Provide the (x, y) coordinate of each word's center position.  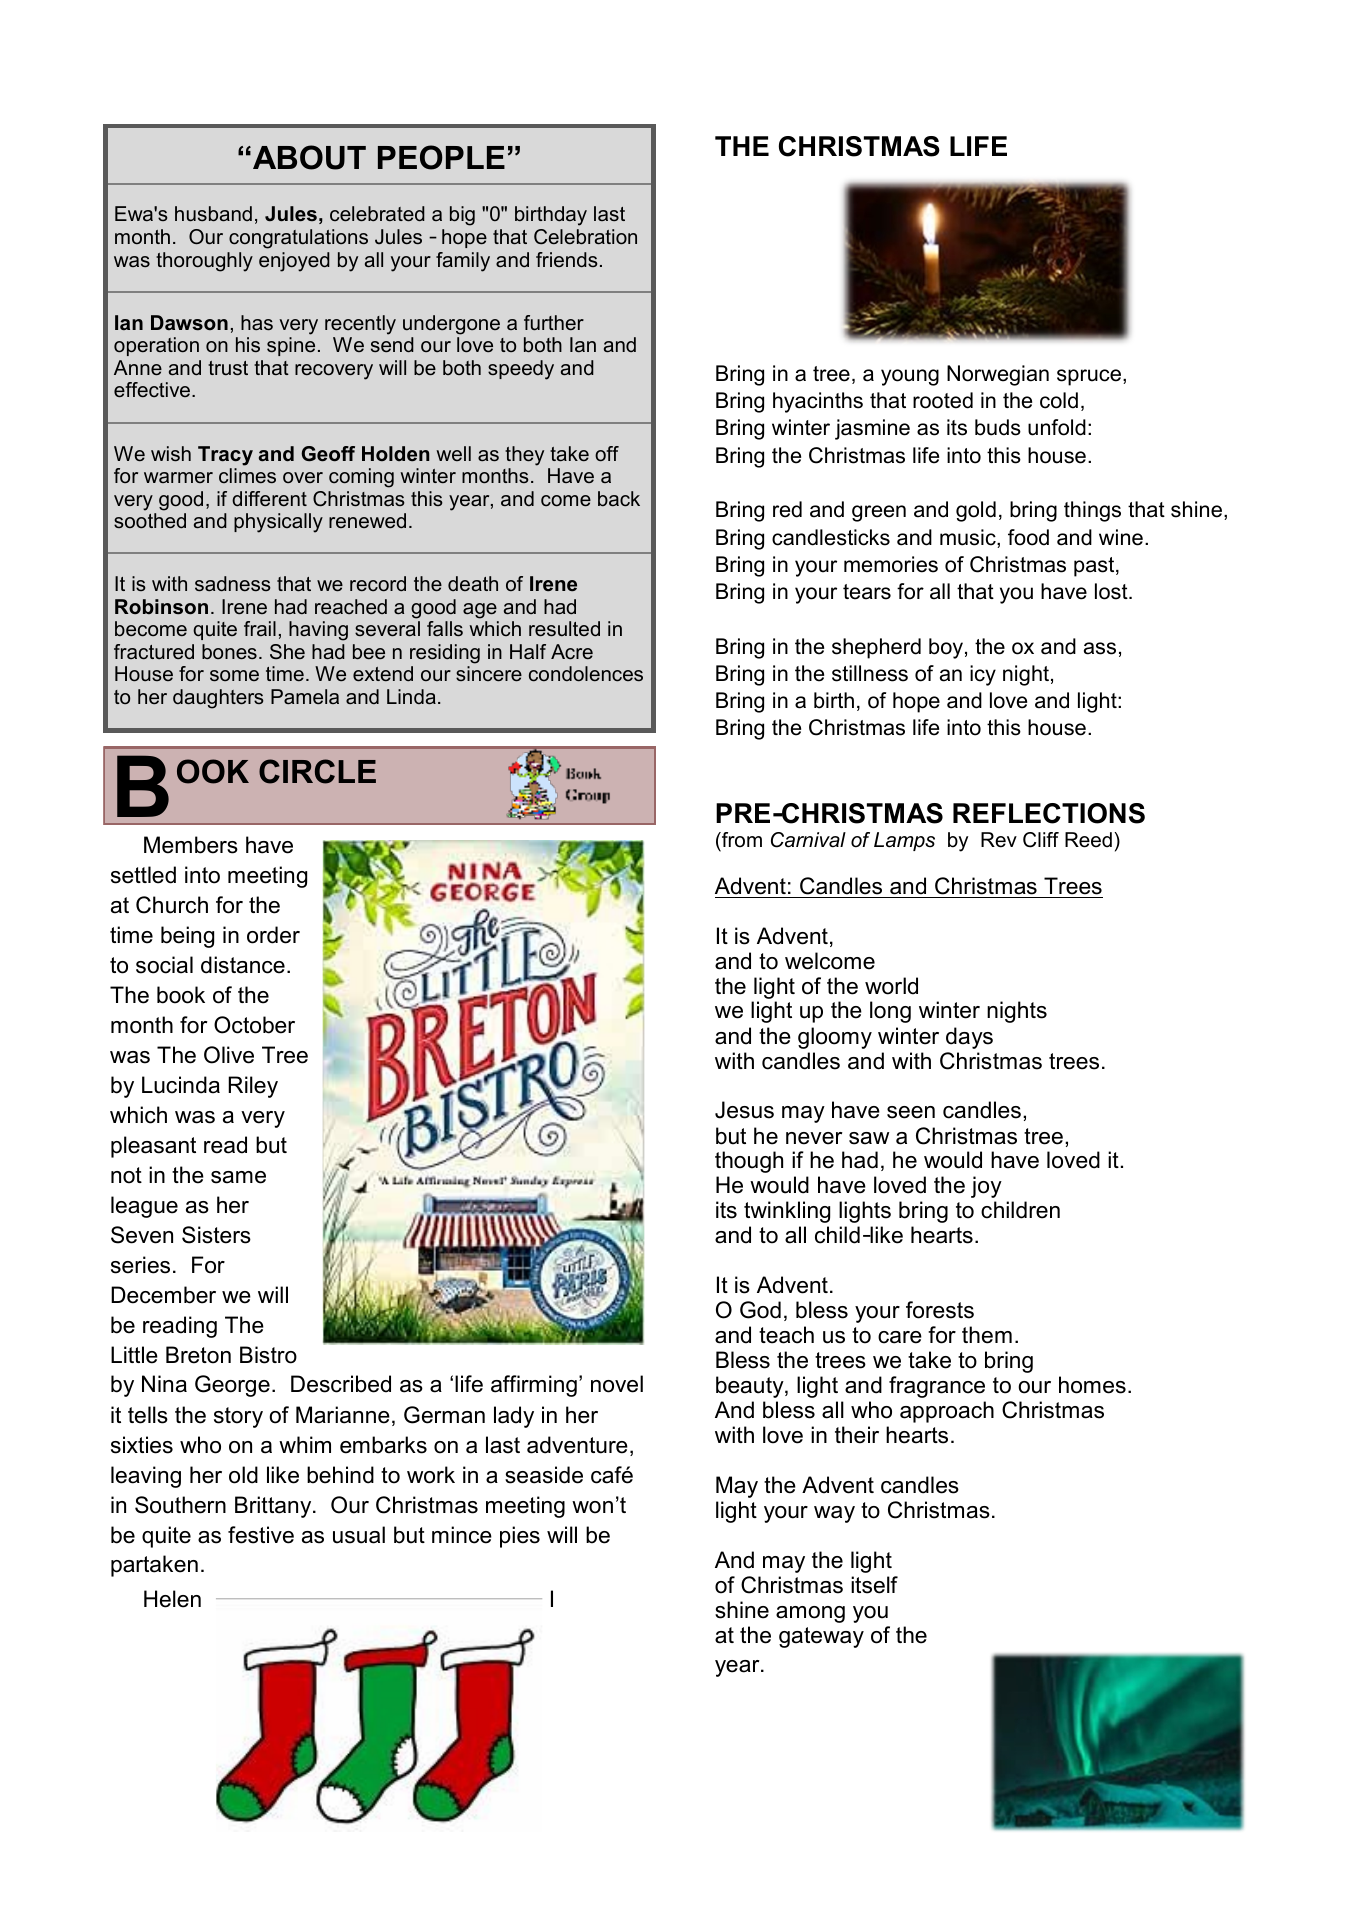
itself (874, 1585)
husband (213, 214)
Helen (172, 1599)
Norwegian (998, 375)
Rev (999, 840)
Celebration (585, 237)
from (741, 840)
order (273, 935)
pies (520, 1537)
